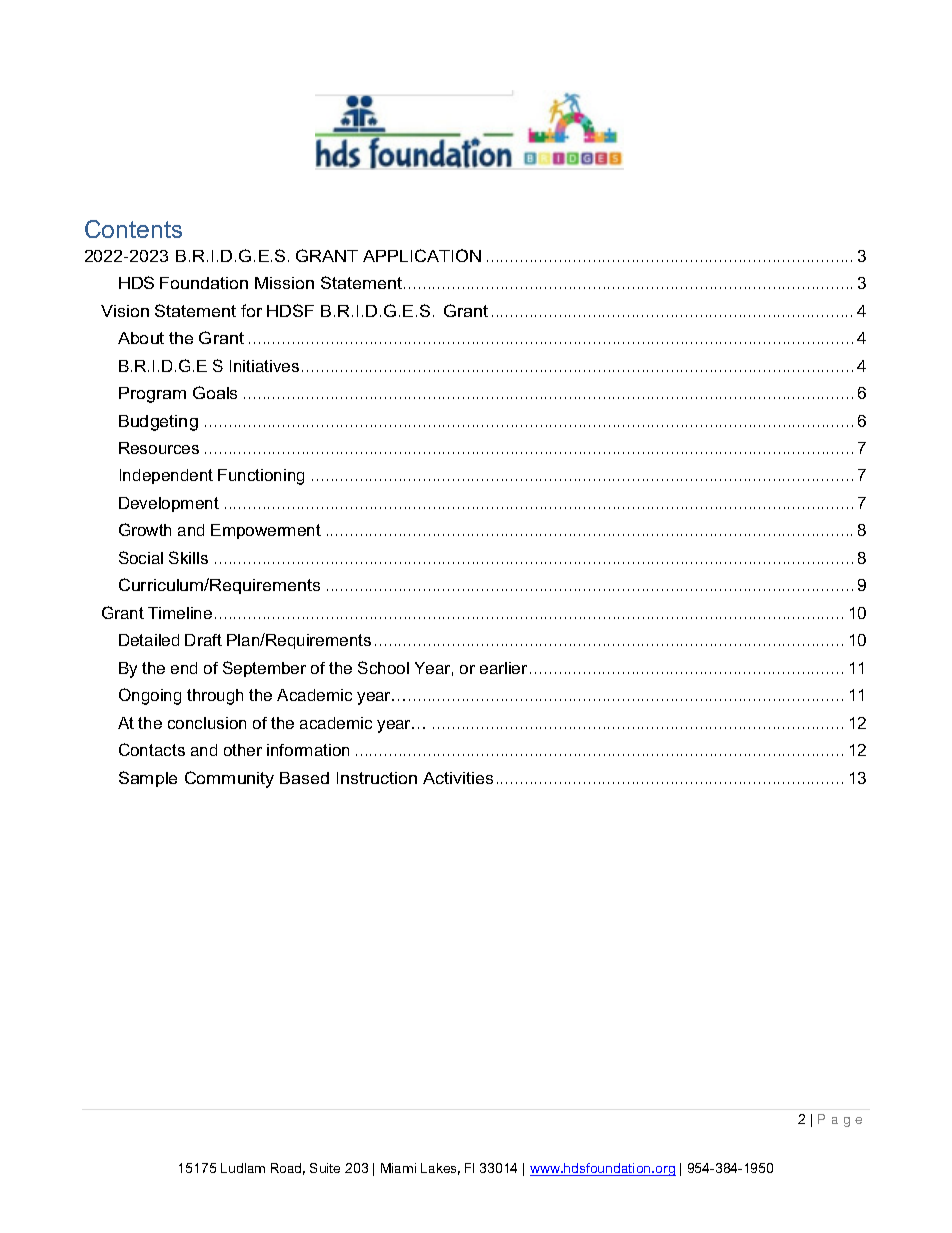 This screenshot has width=952, height=1233. I want to click on through, so click(215, 697).
